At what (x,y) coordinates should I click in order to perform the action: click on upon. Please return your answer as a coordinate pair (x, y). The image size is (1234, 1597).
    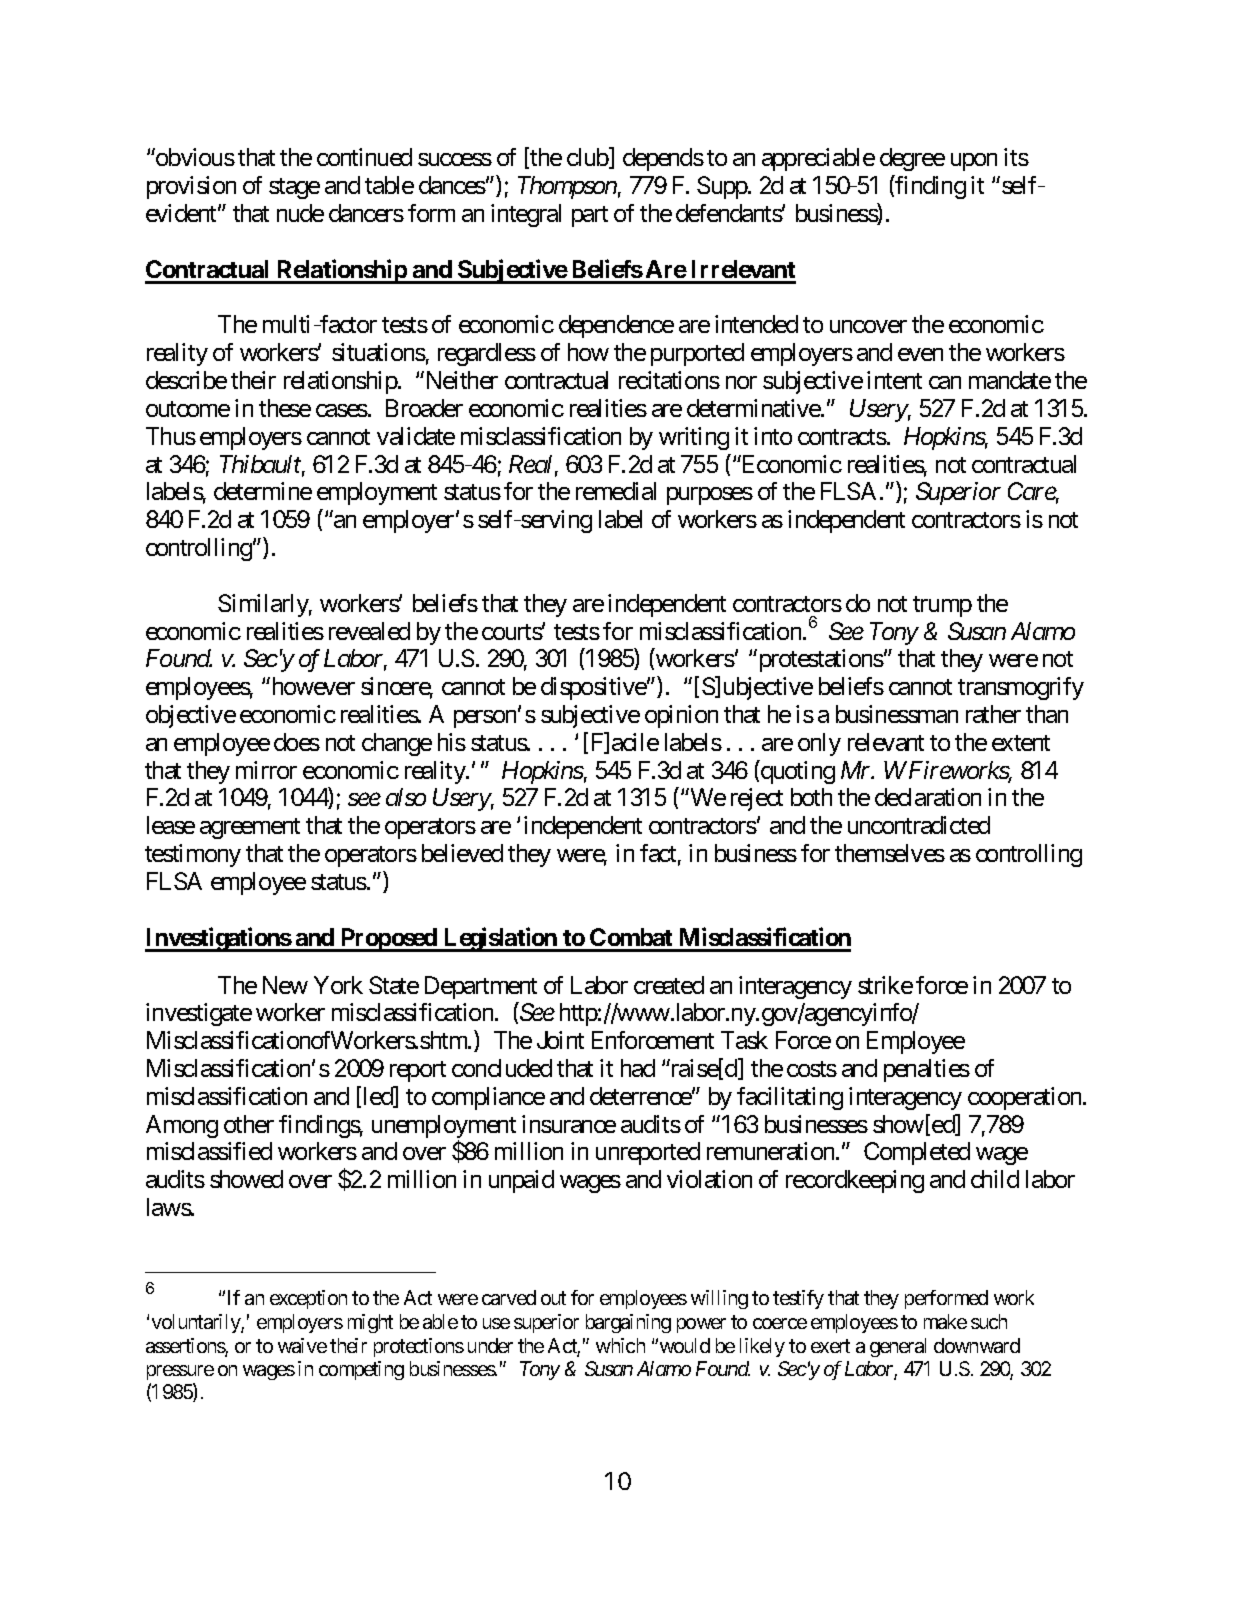
    Looking at the image, I should click on (974, 162).
